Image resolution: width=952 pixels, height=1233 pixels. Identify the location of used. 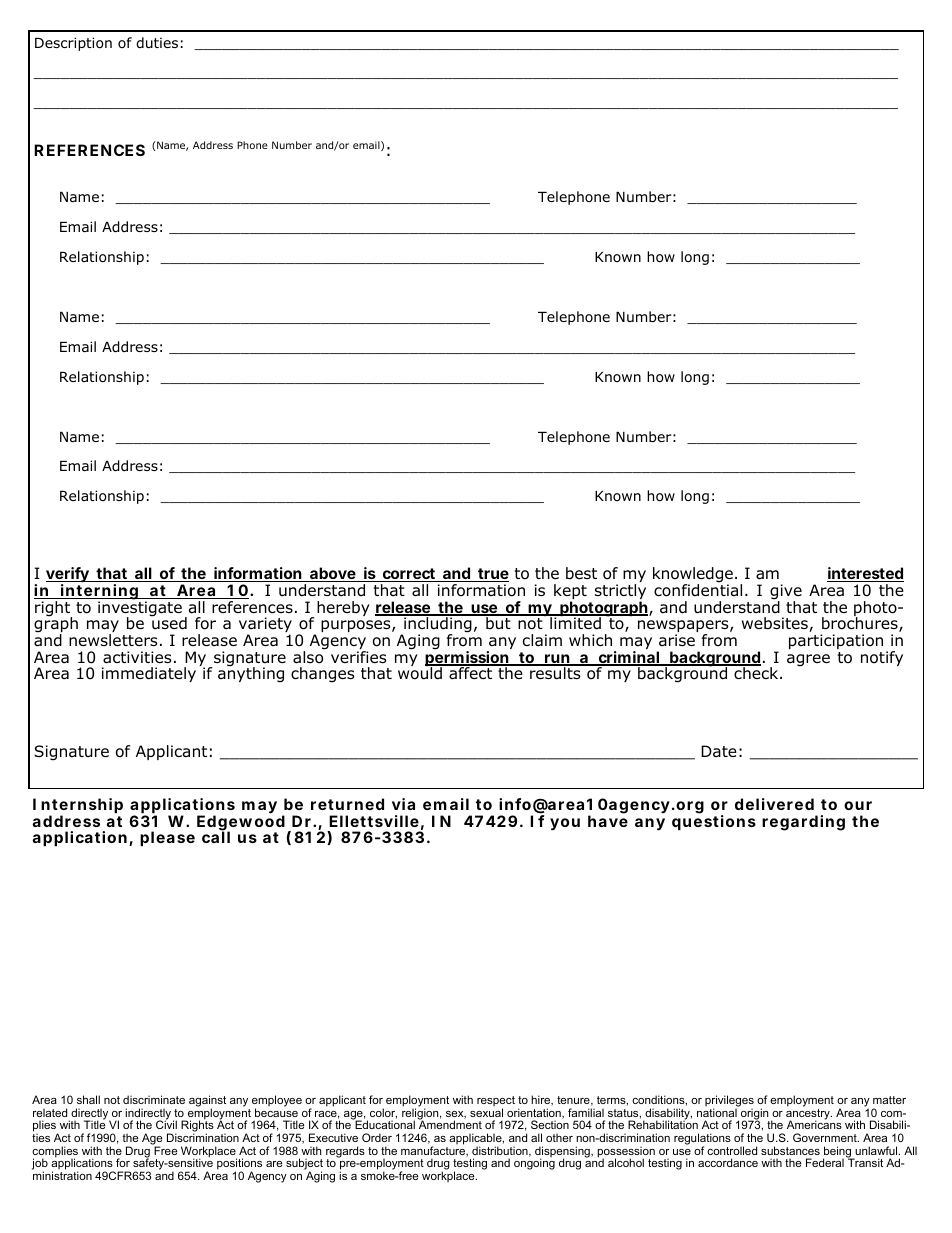
(169, 623).
